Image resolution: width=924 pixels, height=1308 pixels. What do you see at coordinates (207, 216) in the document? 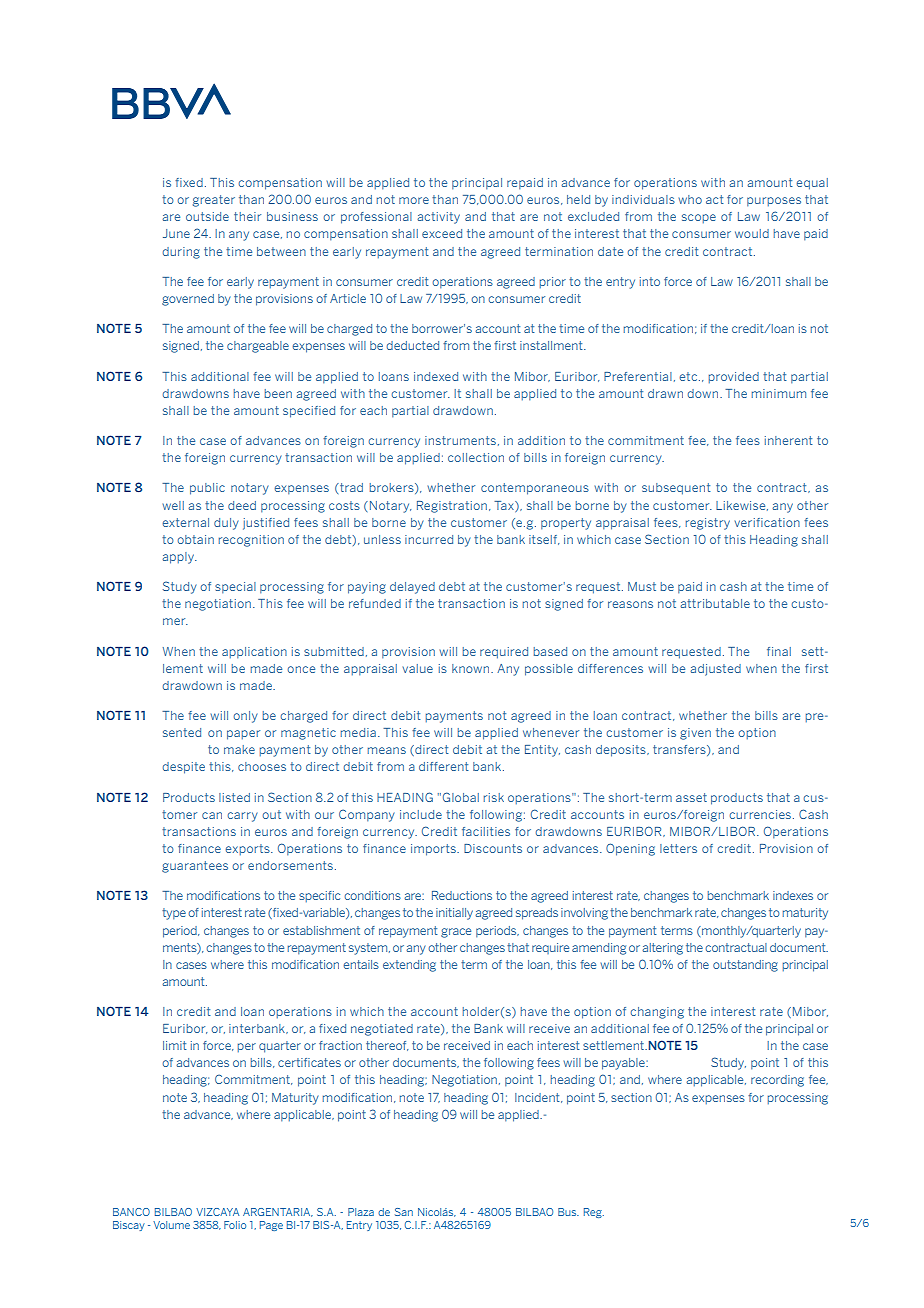
I see `outside` at bounding box center [207, 216].
